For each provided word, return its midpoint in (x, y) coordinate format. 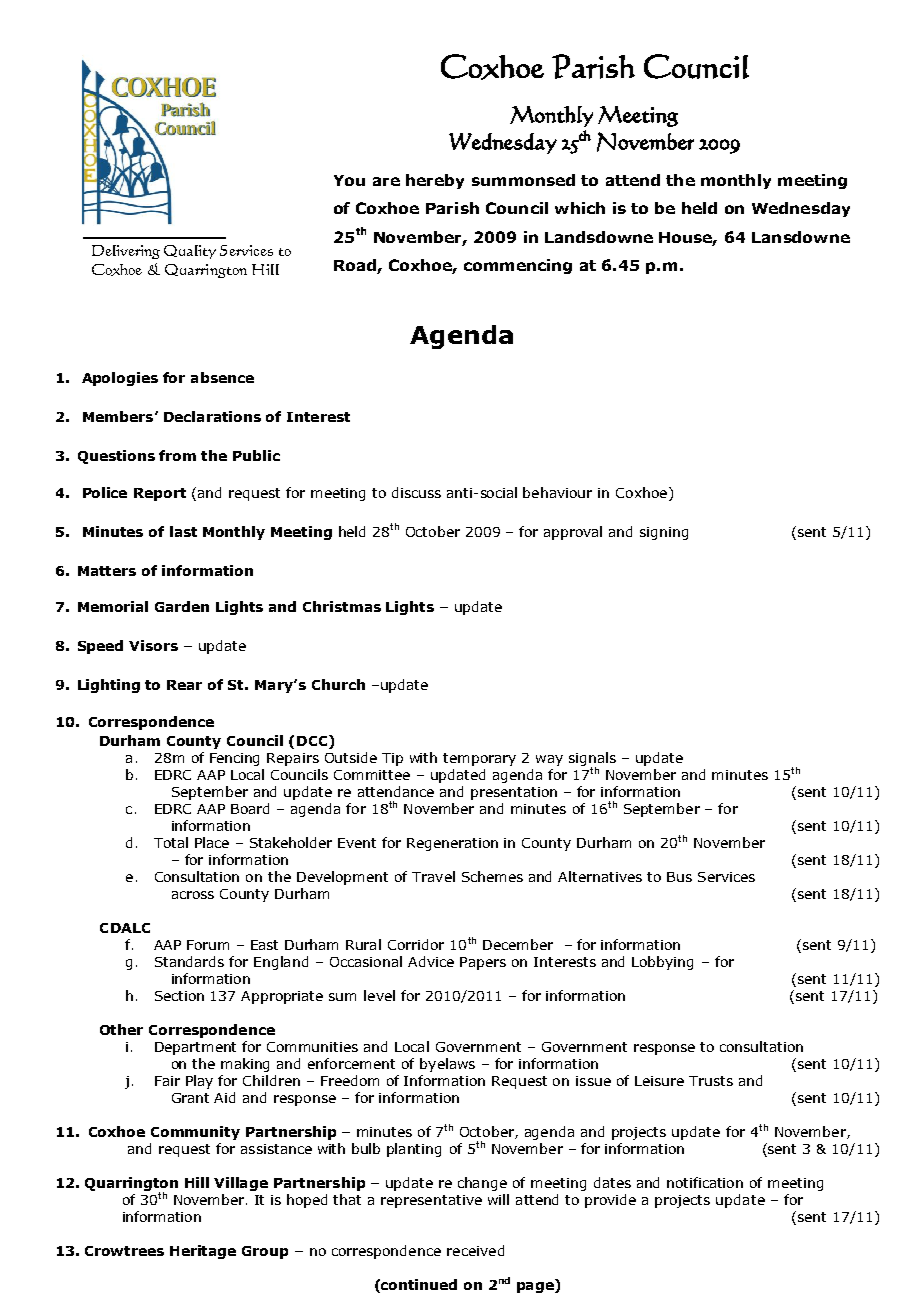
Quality (190, 252)
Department (195, 1048)
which (580, 208)
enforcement (351, 1063)
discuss (416, 492)
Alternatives (600, 876)
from (177, 455)
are (386, 181)
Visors (153, 645)
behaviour (557, 492)
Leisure (659, 1081)
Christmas (342, 606)
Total (171, 842)
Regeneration (452, 844)
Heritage (203, 1252)
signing (664, 533)
